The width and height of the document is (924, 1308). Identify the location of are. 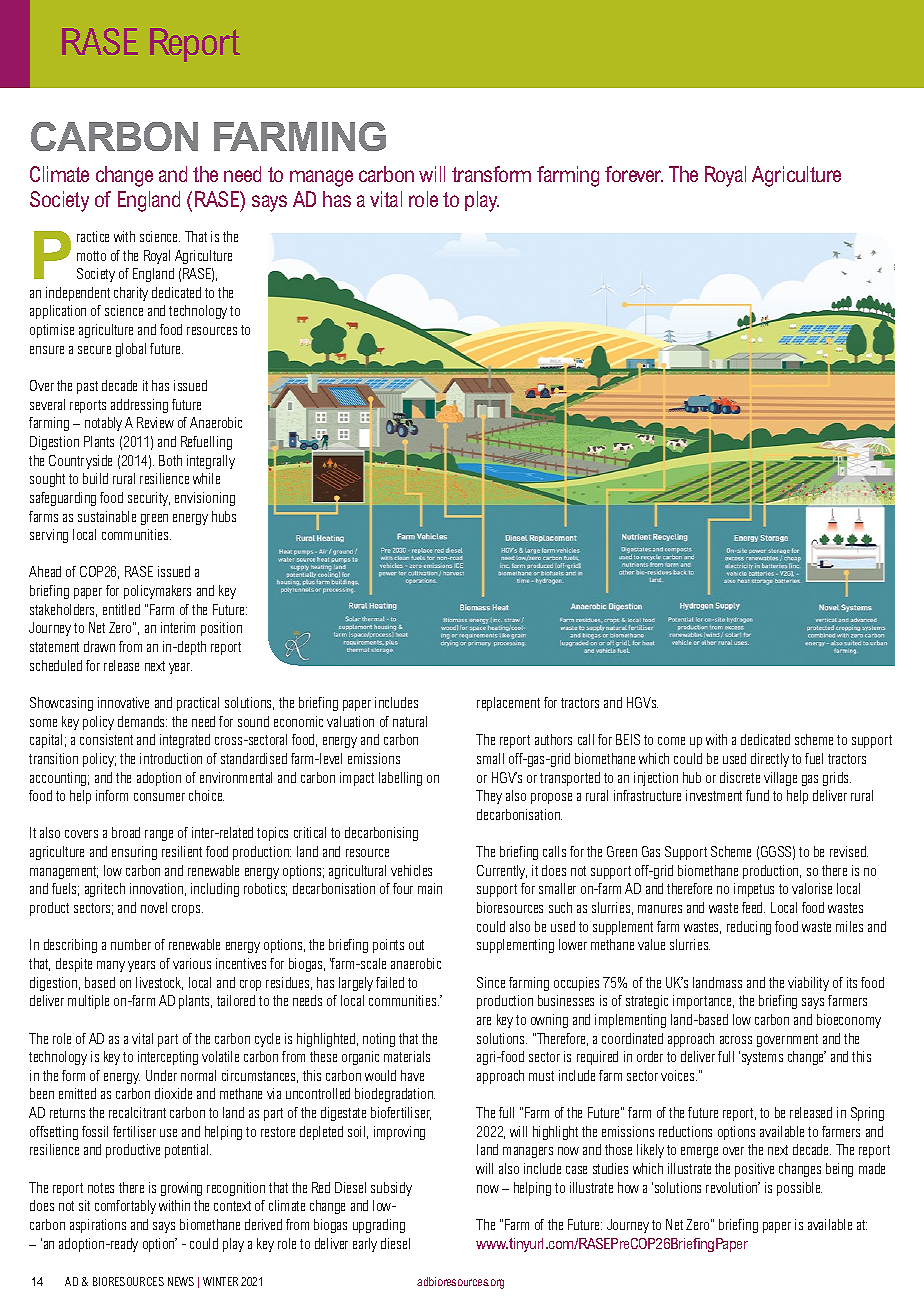
(484, 1021).
